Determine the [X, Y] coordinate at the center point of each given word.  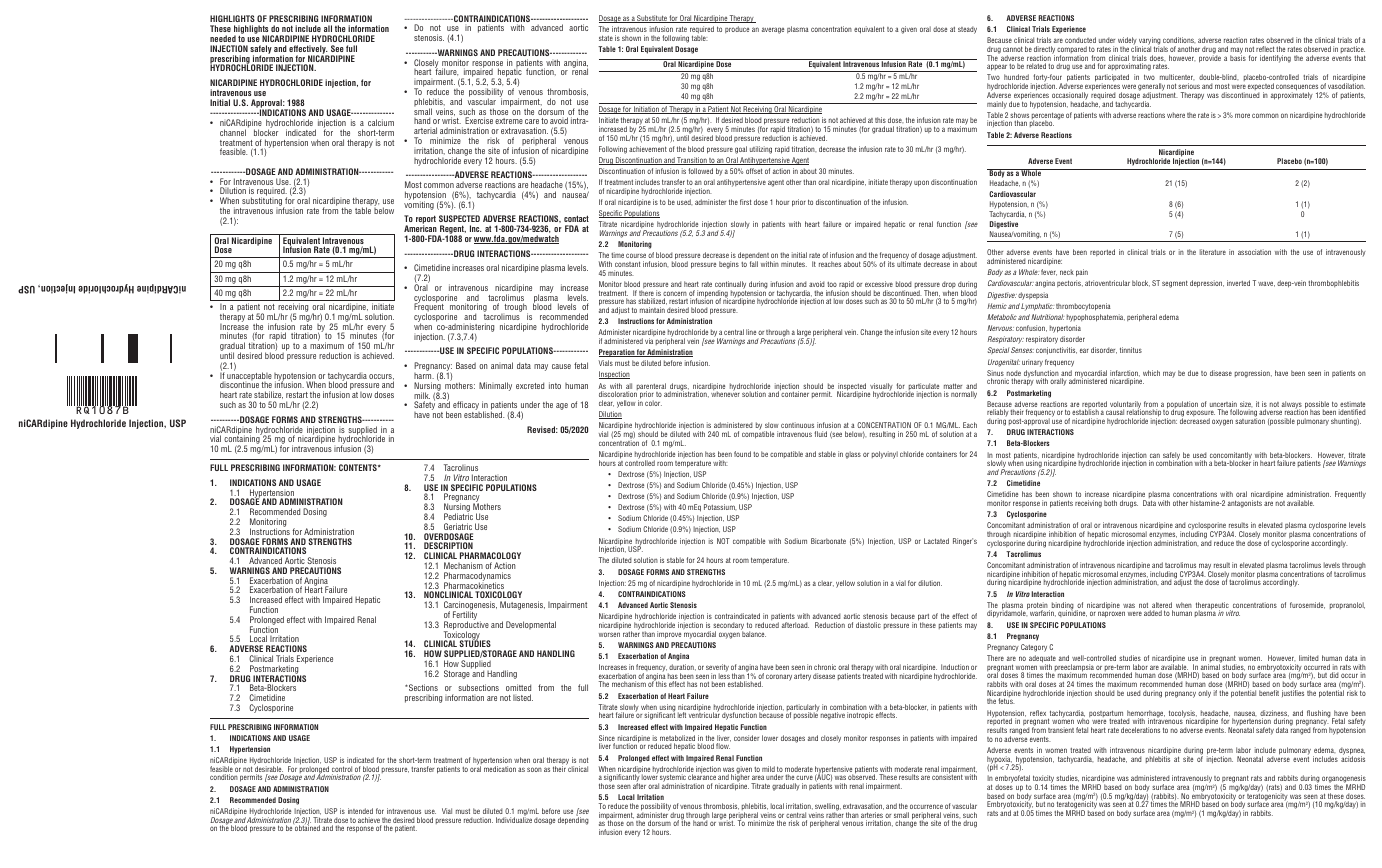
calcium [381, 122]
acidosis [1353, 758]
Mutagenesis [522, 605]
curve [804, 779]
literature [1213, 252]
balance [753, 633]
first [746, 202]
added [1153, 613]
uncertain [1224, 405]
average [773, 30]
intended [360, 811]
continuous [797, 425]
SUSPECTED [459, 218]
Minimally [495, 386]
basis [1238, 57]
